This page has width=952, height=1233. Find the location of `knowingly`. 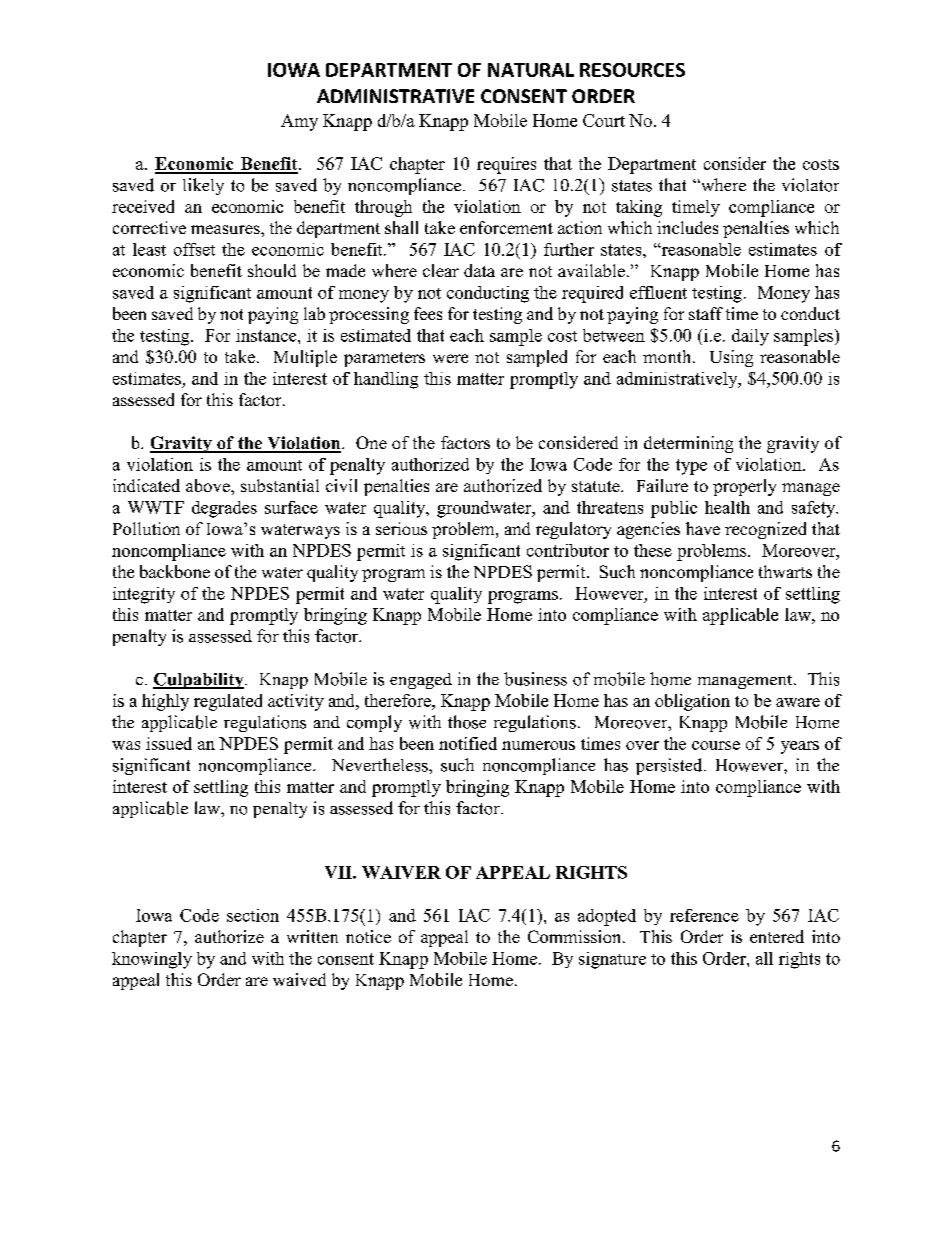

knowingly is located at coordinates (152, 960).
